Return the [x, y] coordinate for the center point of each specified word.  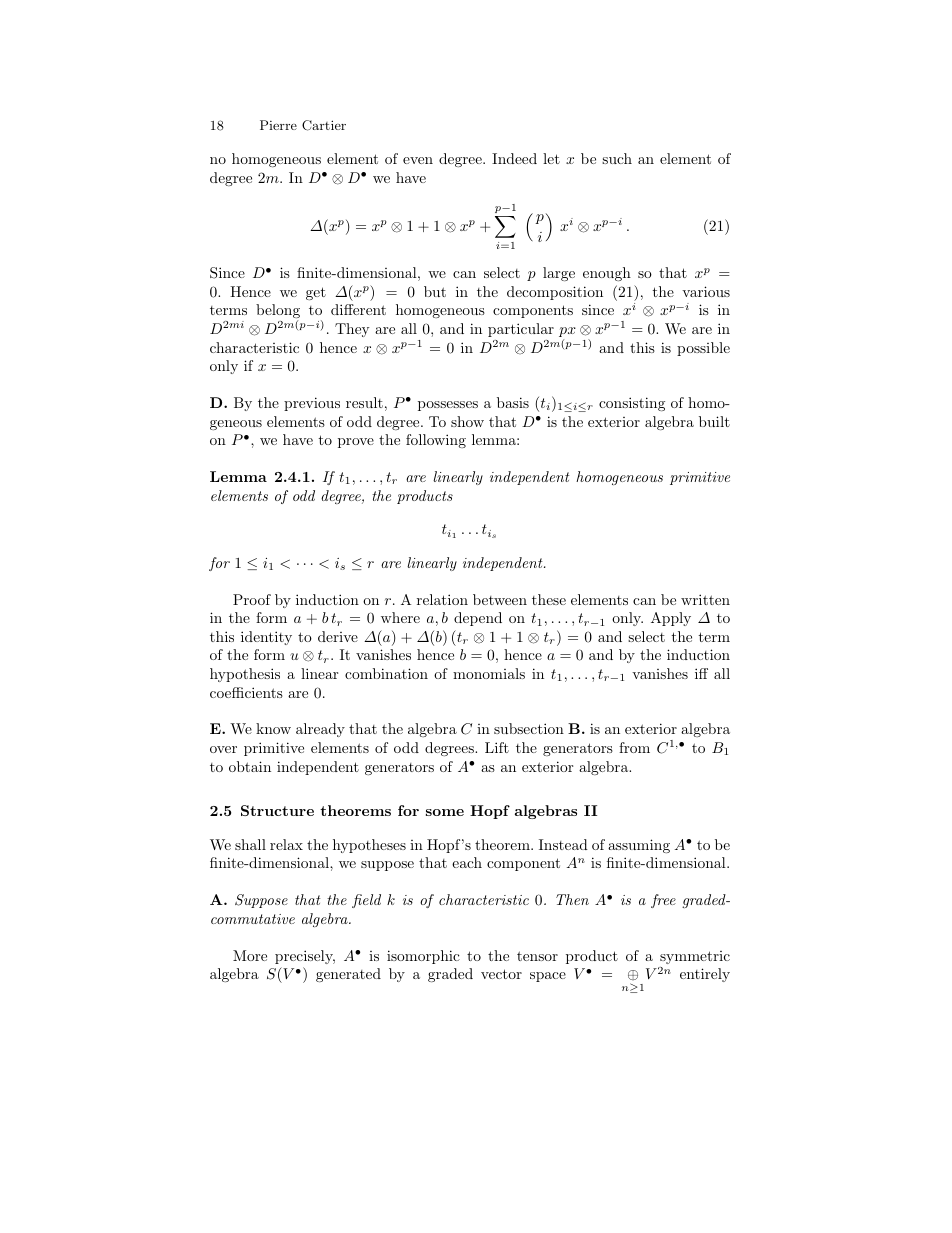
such [617, 158]
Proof [252, 599]
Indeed [514, 158]
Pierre [278, 125]
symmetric [695, 957]
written [705, 599]
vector [501, 974]
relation [442, 599]
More [250, 955]
